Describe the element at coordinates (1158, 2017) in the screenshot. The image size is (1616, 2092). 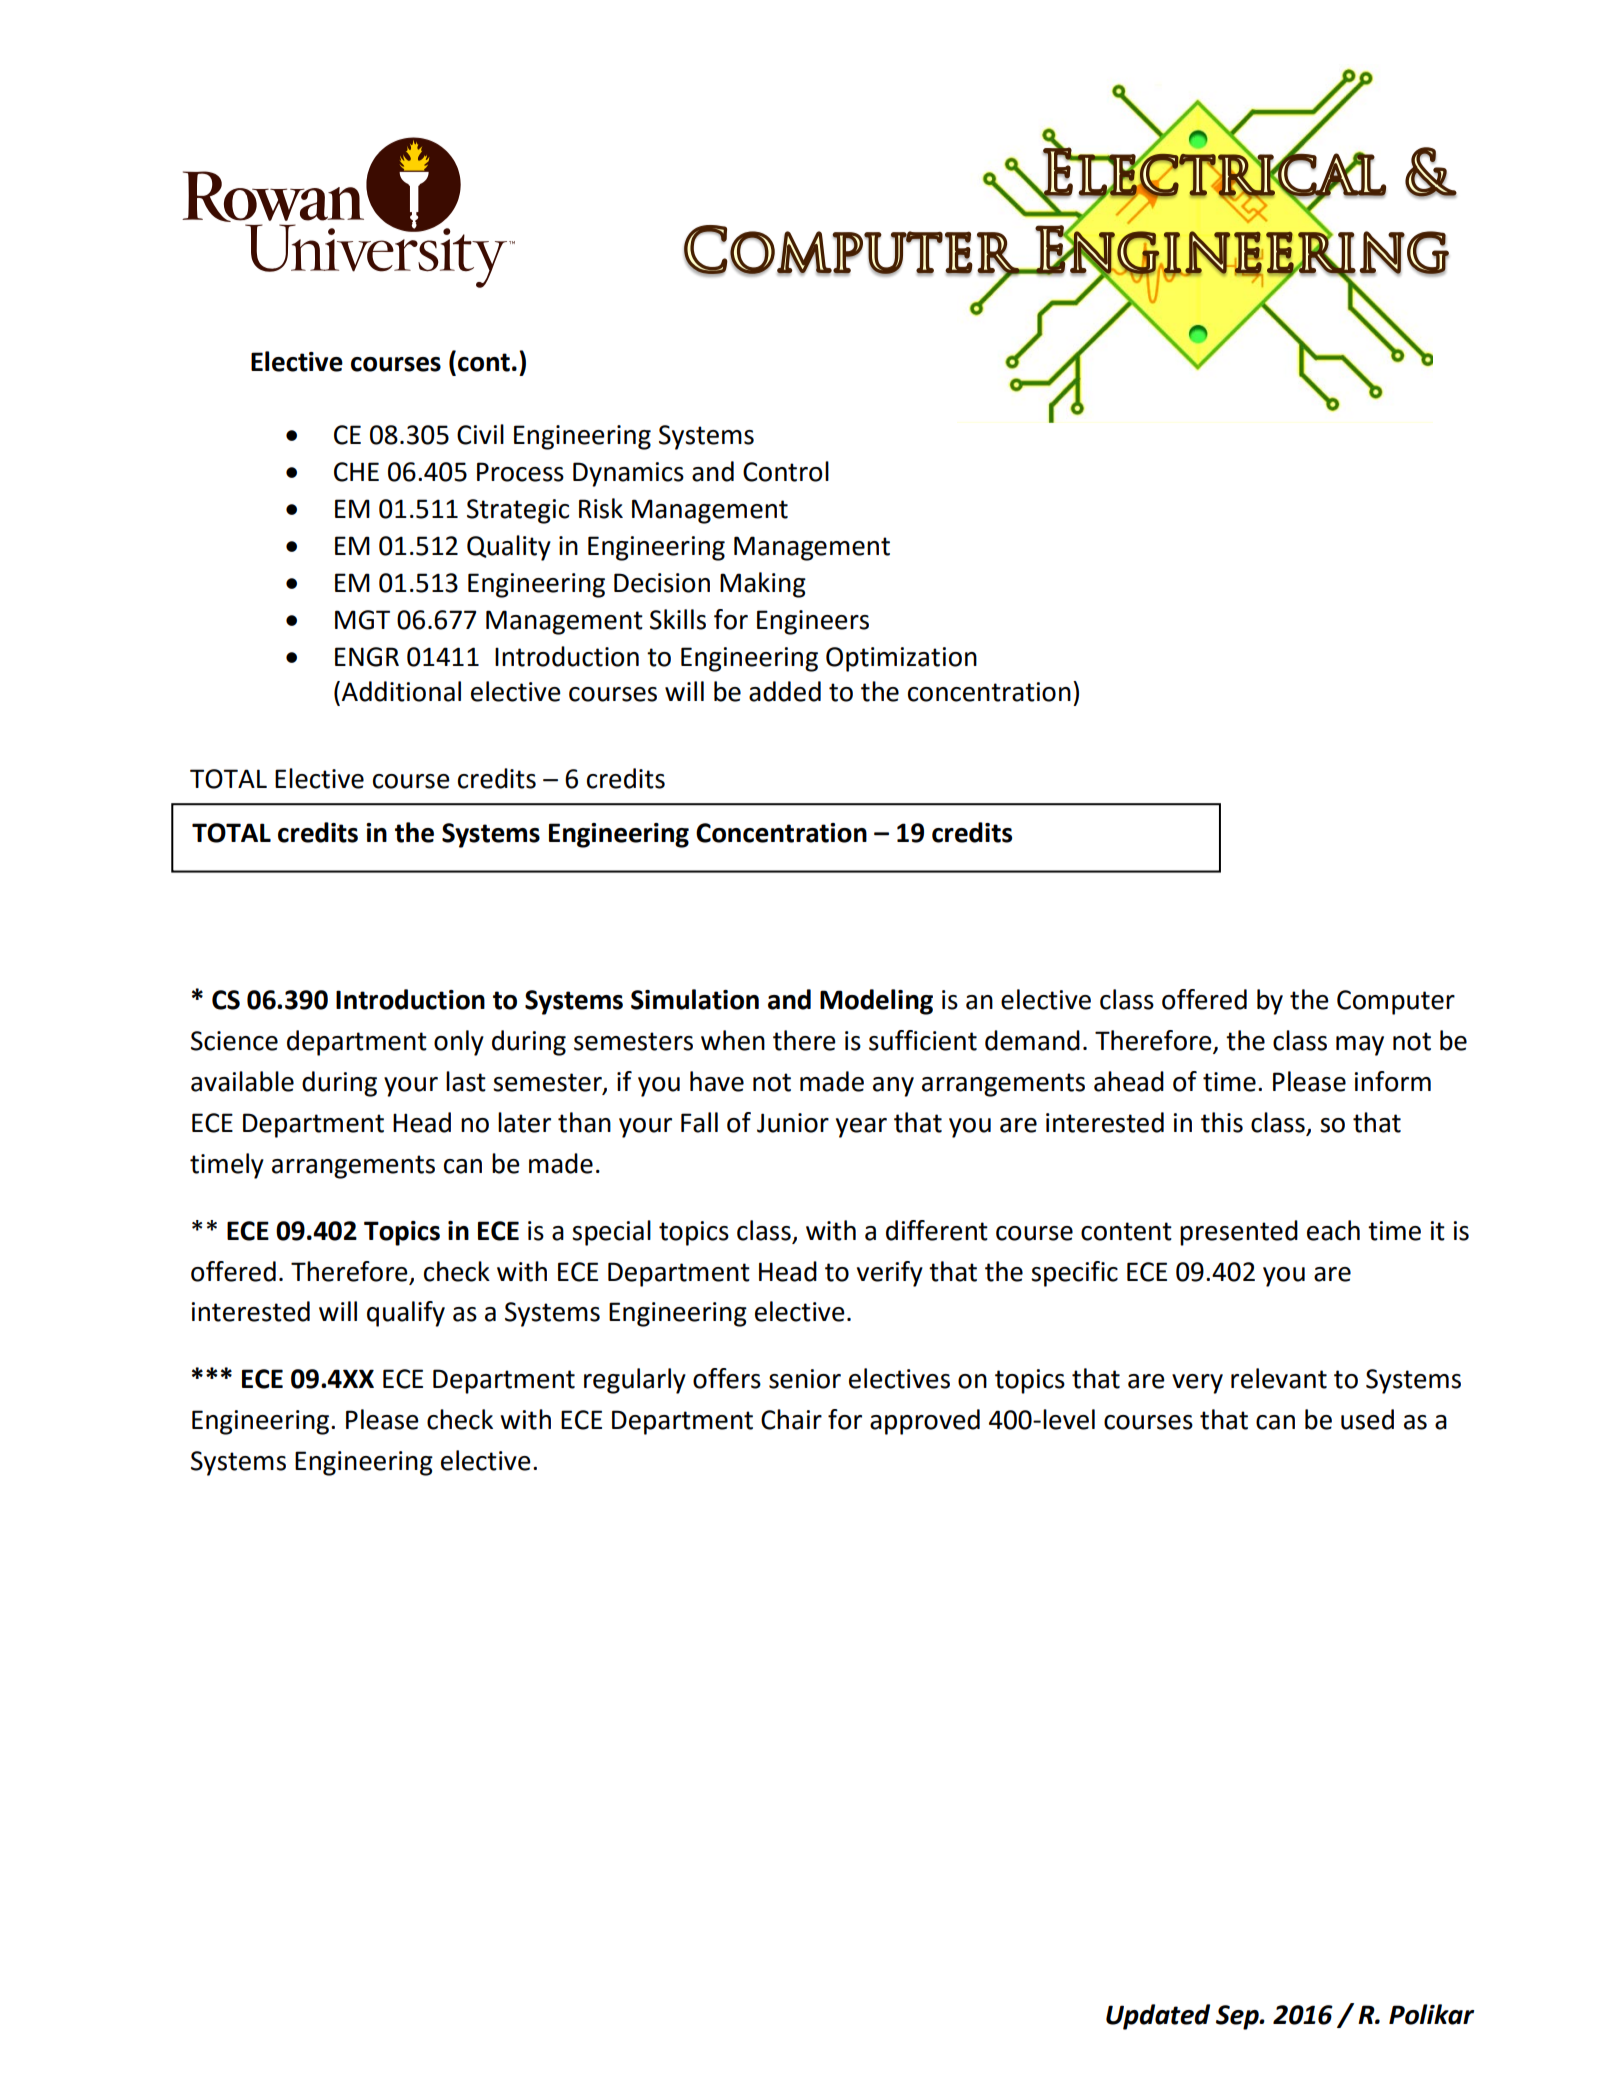
I see `Updated` at that location.
